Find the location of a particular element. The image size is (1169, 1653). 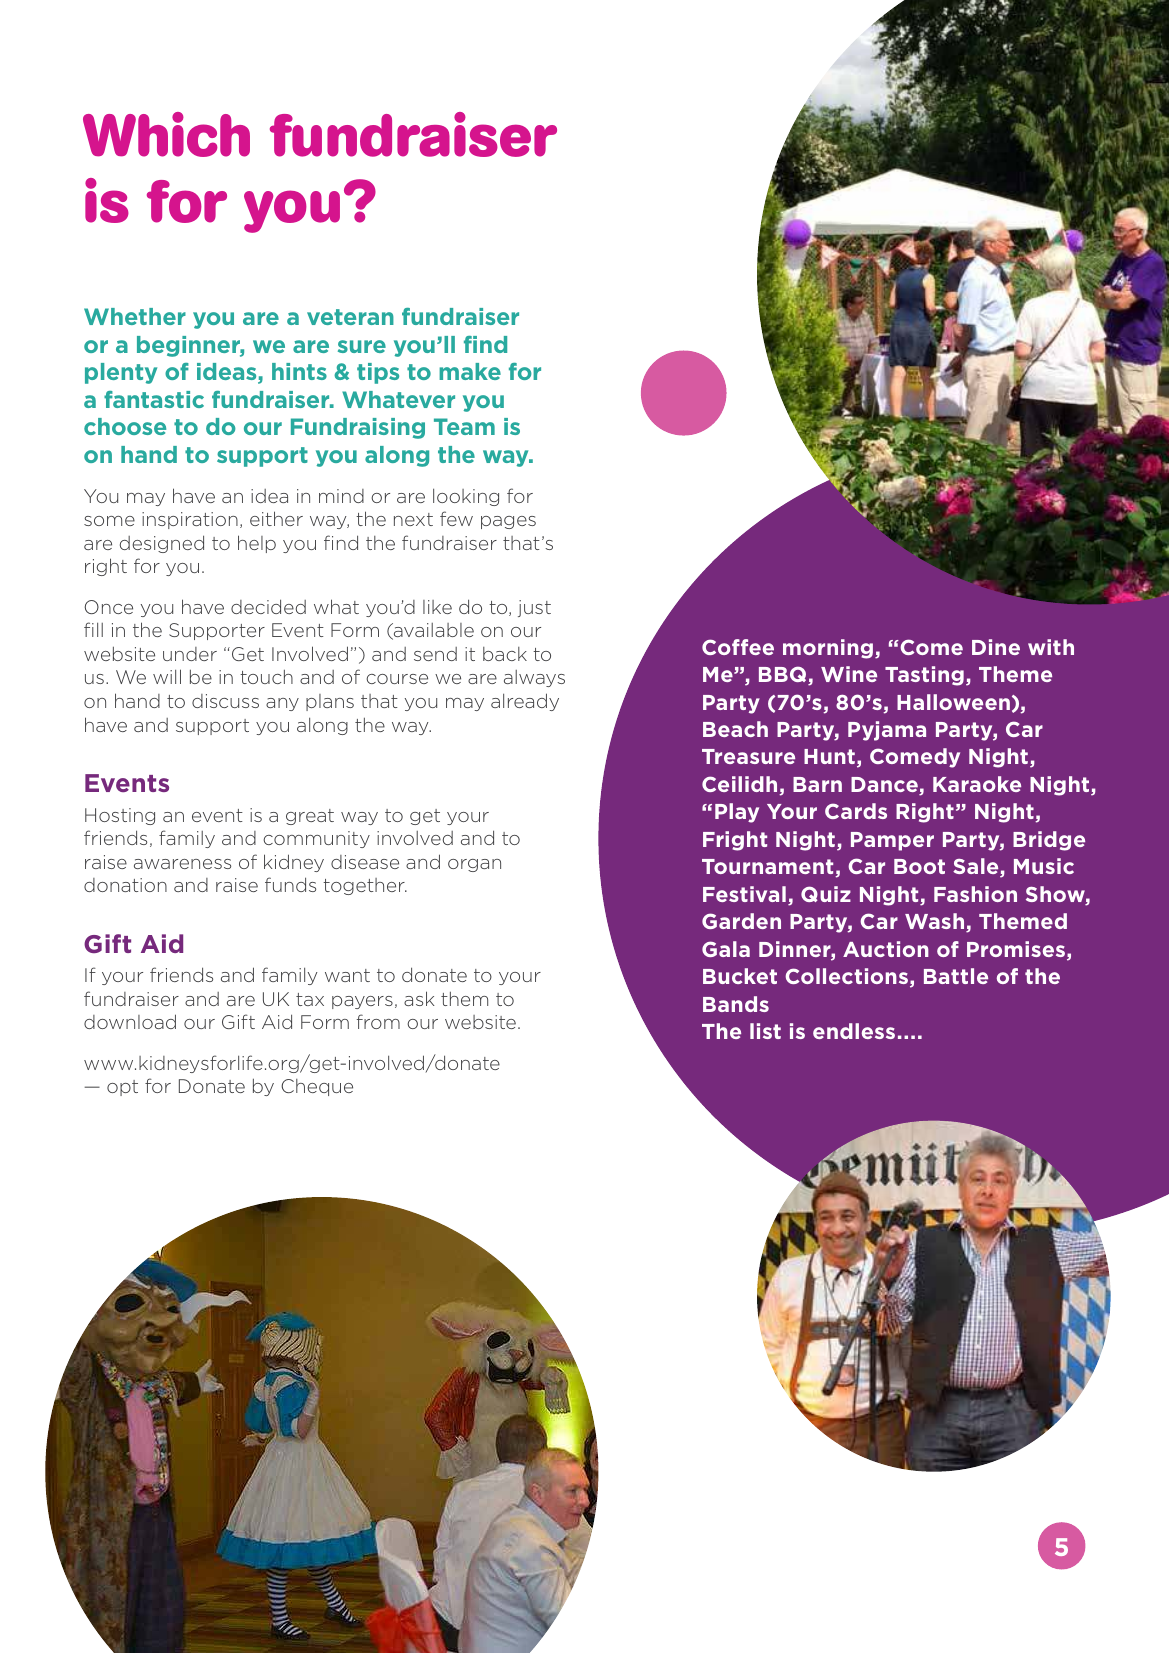

Dine is located at coordinates (996, 647).
